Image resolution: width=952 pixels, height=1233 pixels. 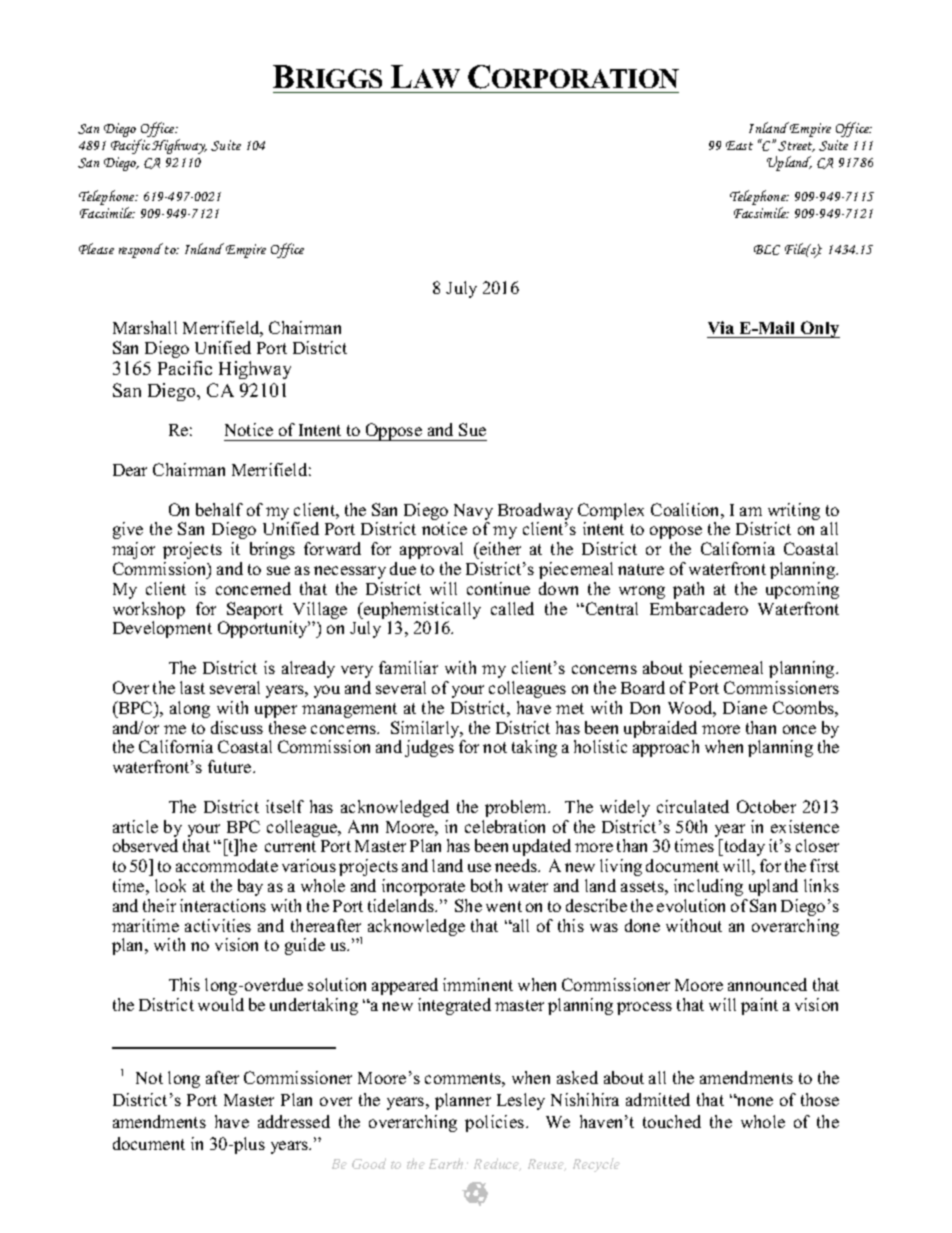 What do you see at coordinates (162, 629) in the image?
I see `Development` at bounding box center [162, 629].
